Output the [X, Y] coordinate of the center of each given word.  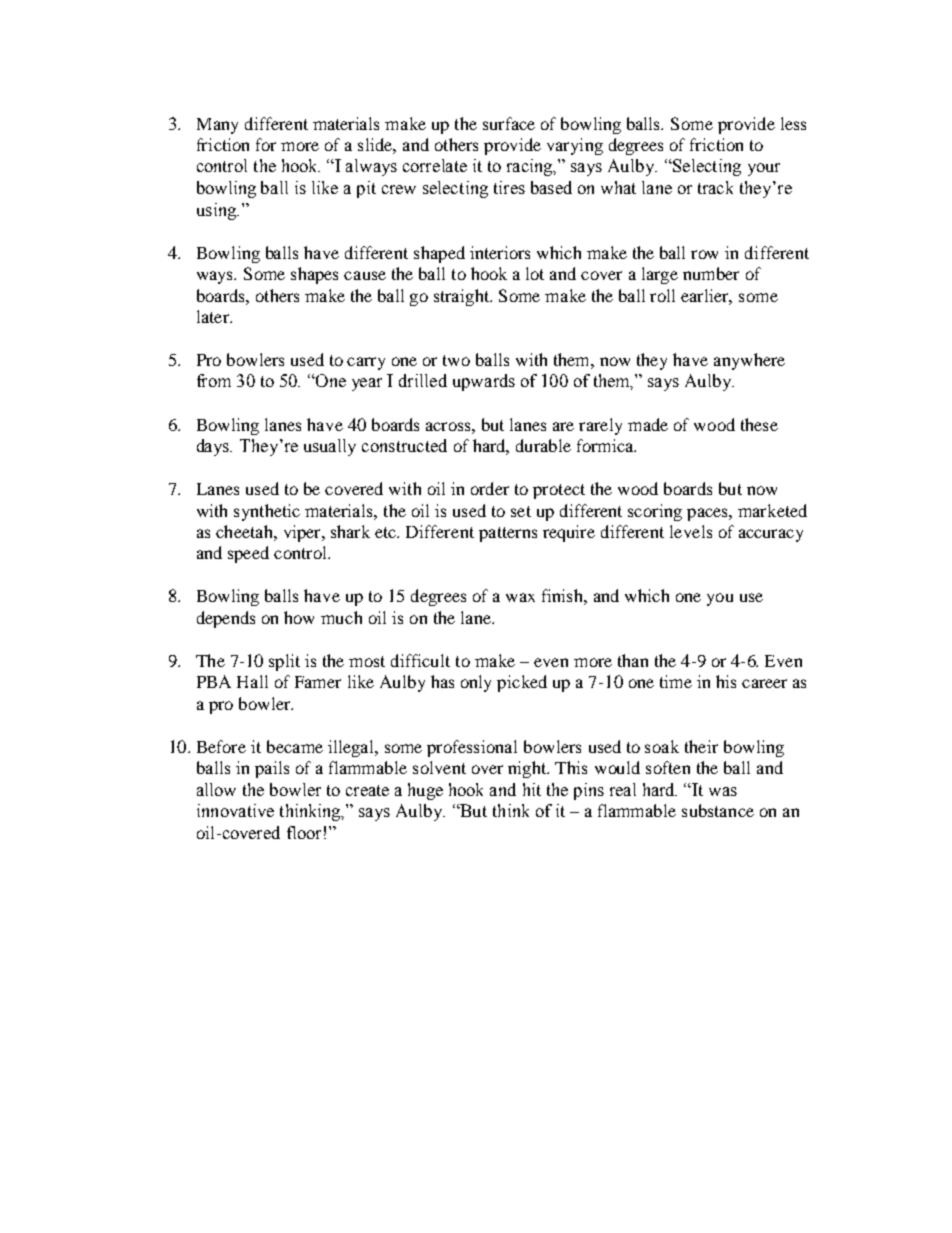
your [764, 169]
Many [217, 126]
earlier [706, 296]
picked [522, 683]
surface [509, 123]
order [490, 488]
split [284, 662]
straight [463, 297]
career [764, 683]
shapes [314, 275]
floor [304, 832]
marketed [772, 510]
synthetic [267, 512]
